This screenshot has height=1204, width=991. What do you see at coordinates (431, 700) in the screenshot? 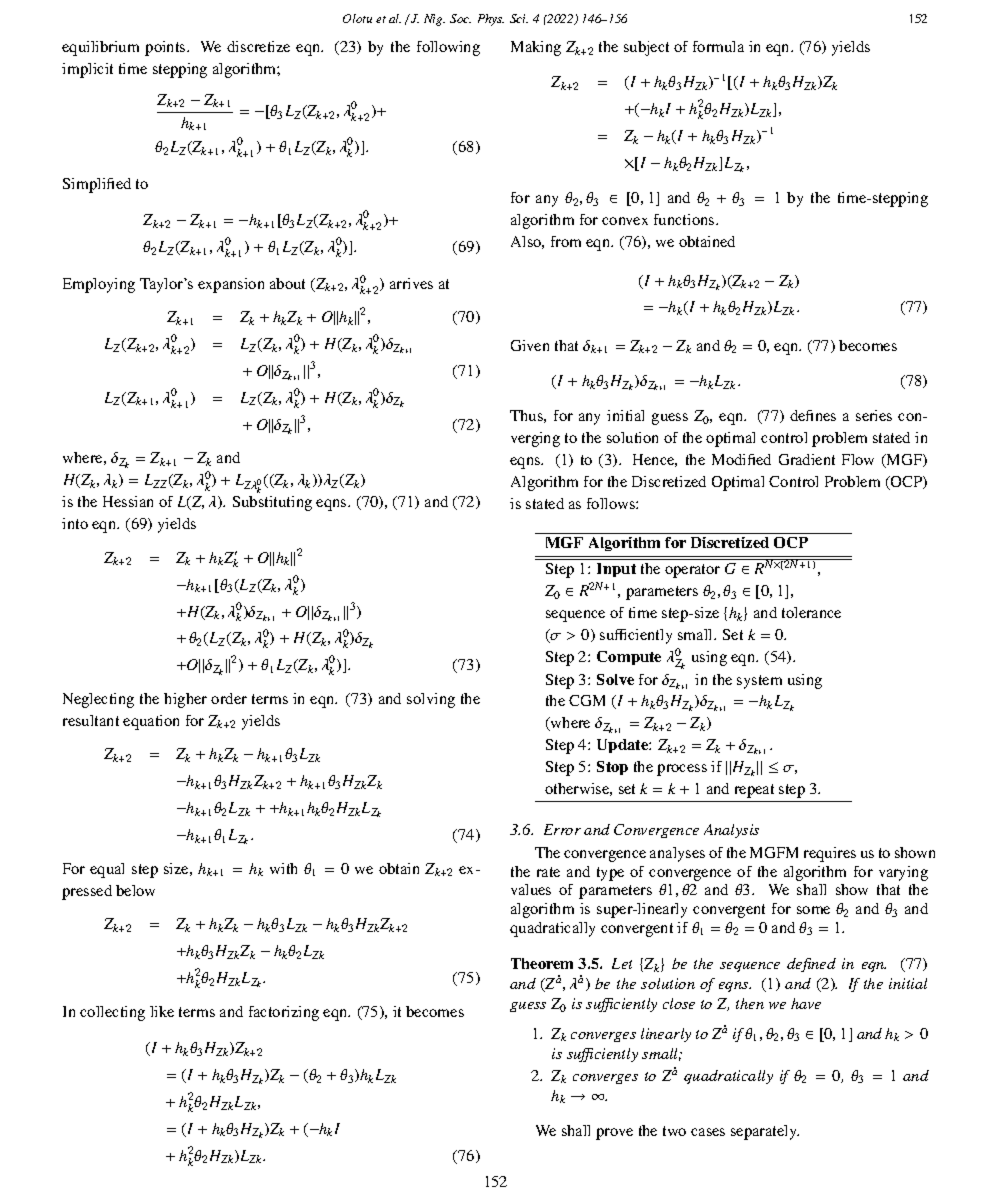
I see `solving` at bounding box center [431, 700].
